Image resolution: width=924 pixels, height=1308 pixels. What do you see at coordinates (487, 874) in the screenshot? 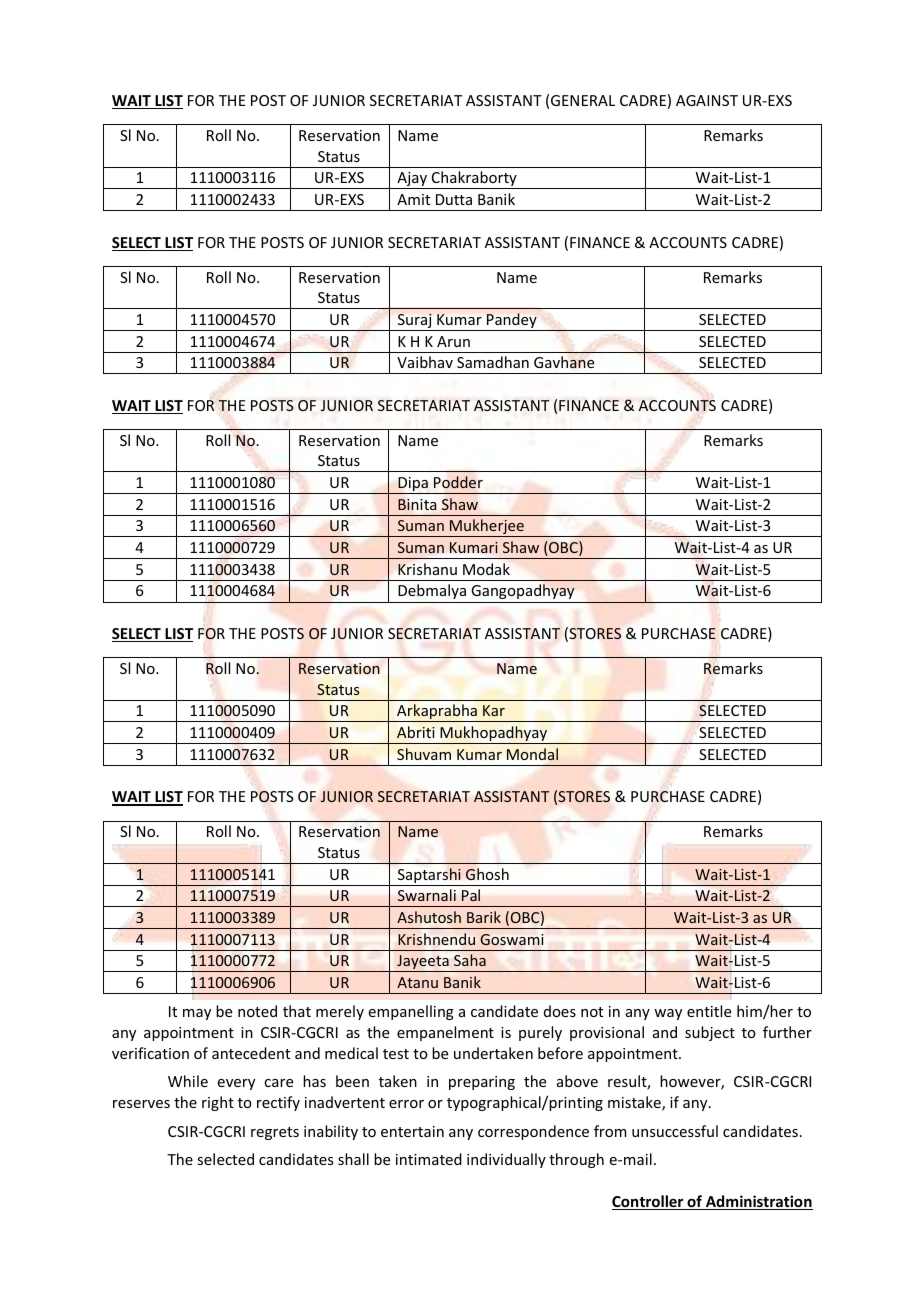
I see `Ghosh` at bounding box center [487, 874].
